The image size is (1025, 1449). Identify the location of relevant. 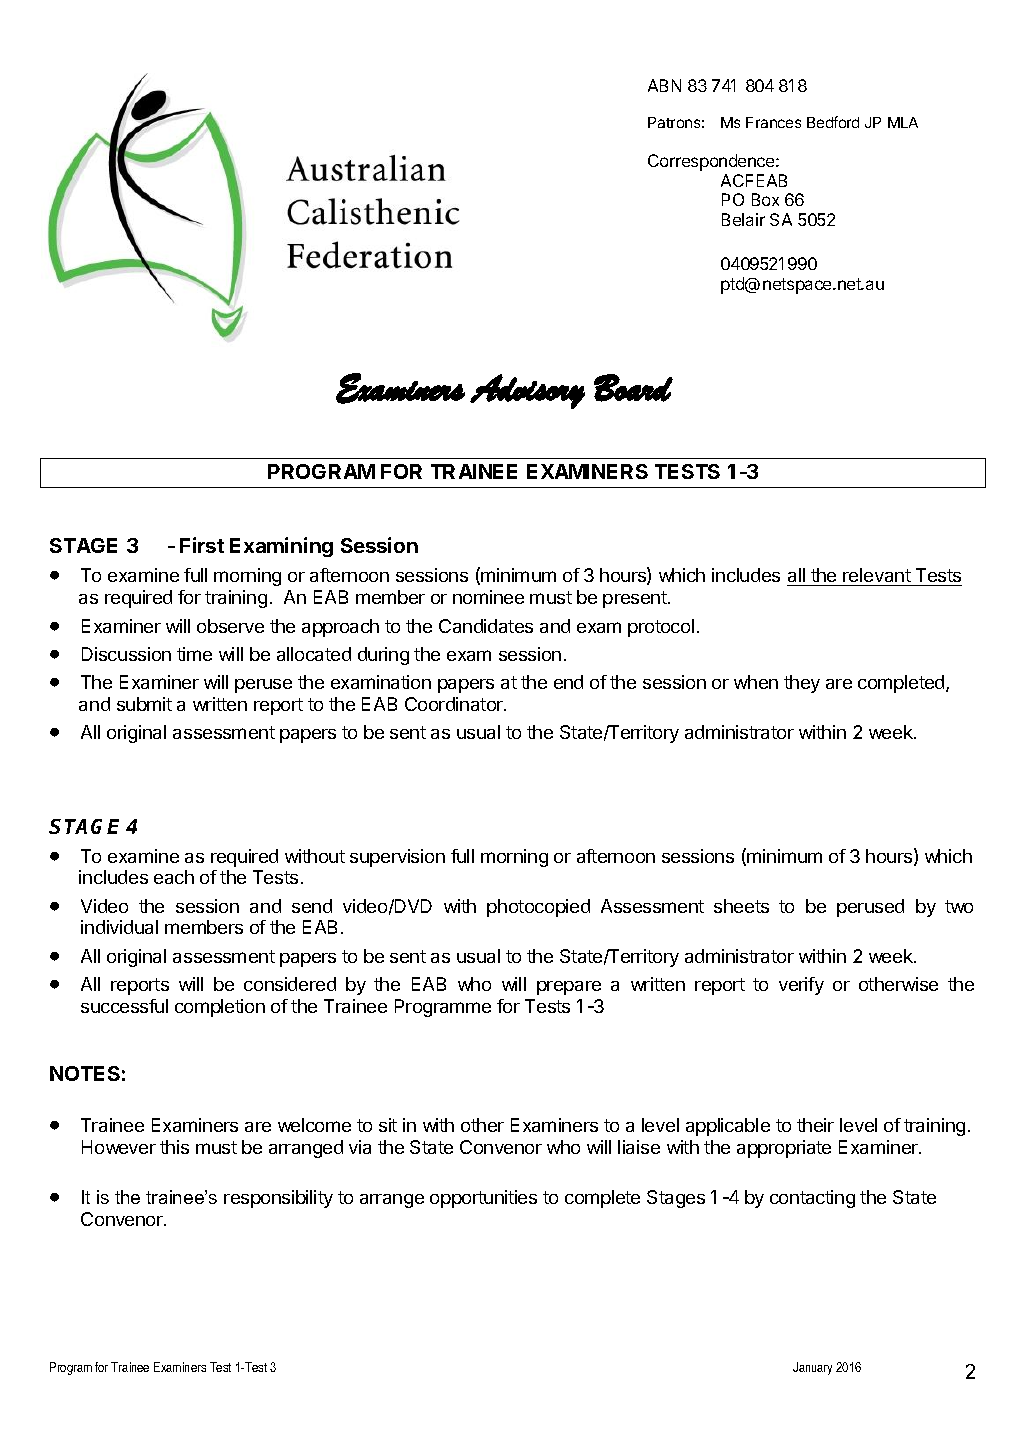
(877, 577).
